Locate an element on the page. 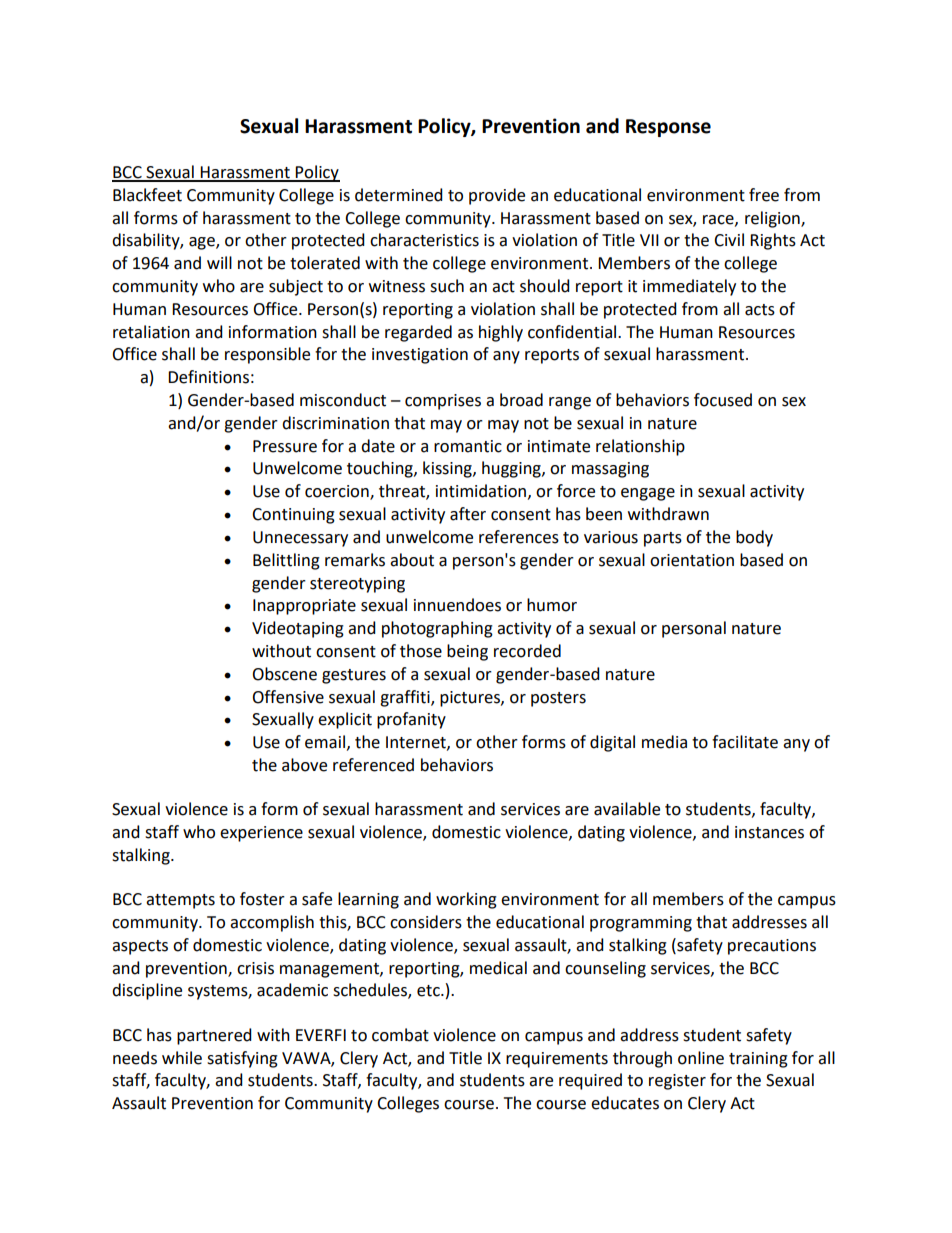 Image resolution: width=952 pixels, height=1233 pixels. Response is located at coordinates (668, 128).
